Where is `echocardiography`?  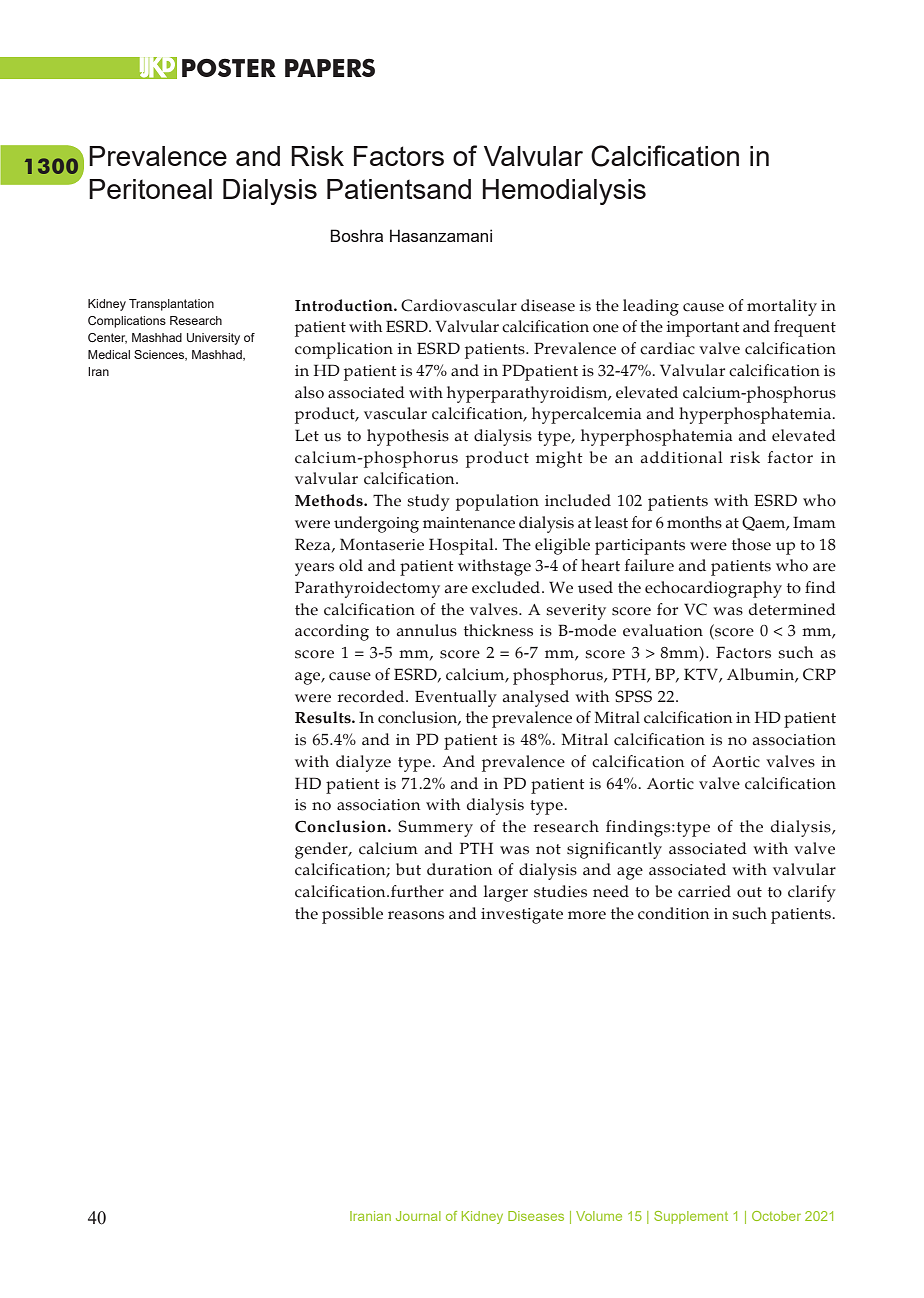
echocardiography is located at coordinates (713, 589).
